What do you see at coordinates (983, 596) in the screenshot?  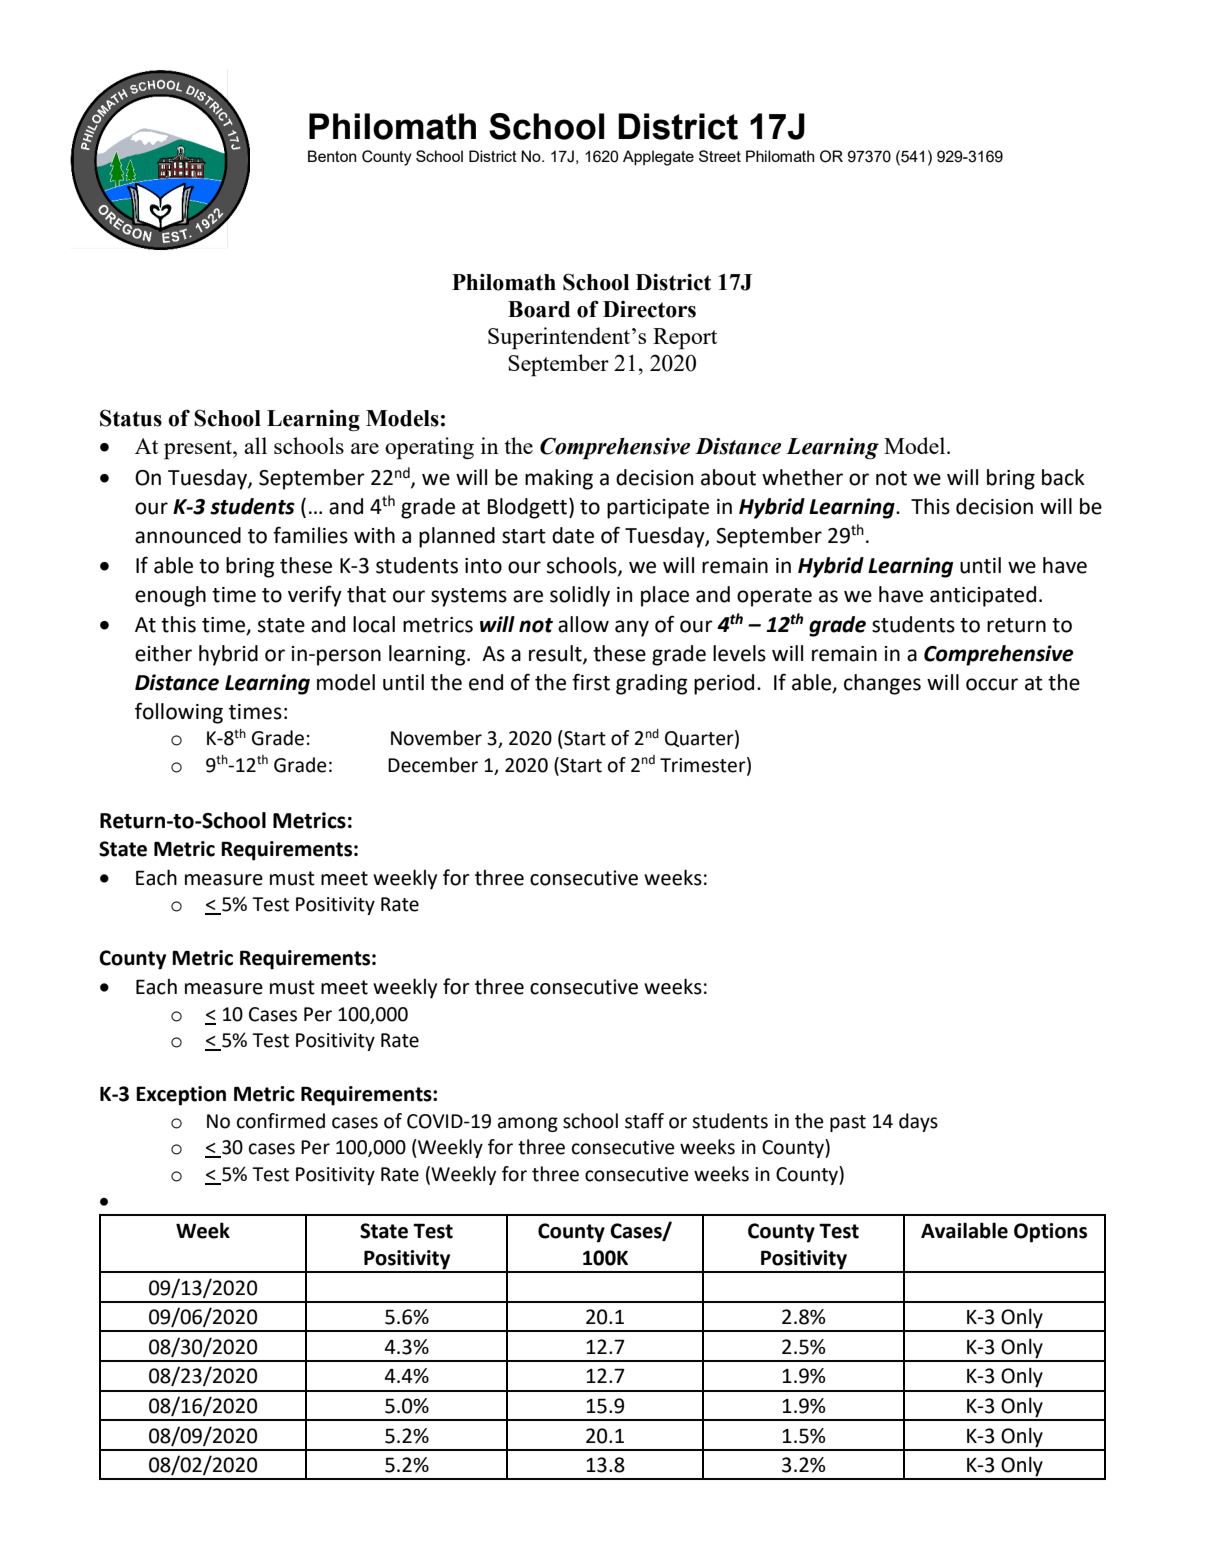 I see `anticipated` at bounding box center [983, 596].
